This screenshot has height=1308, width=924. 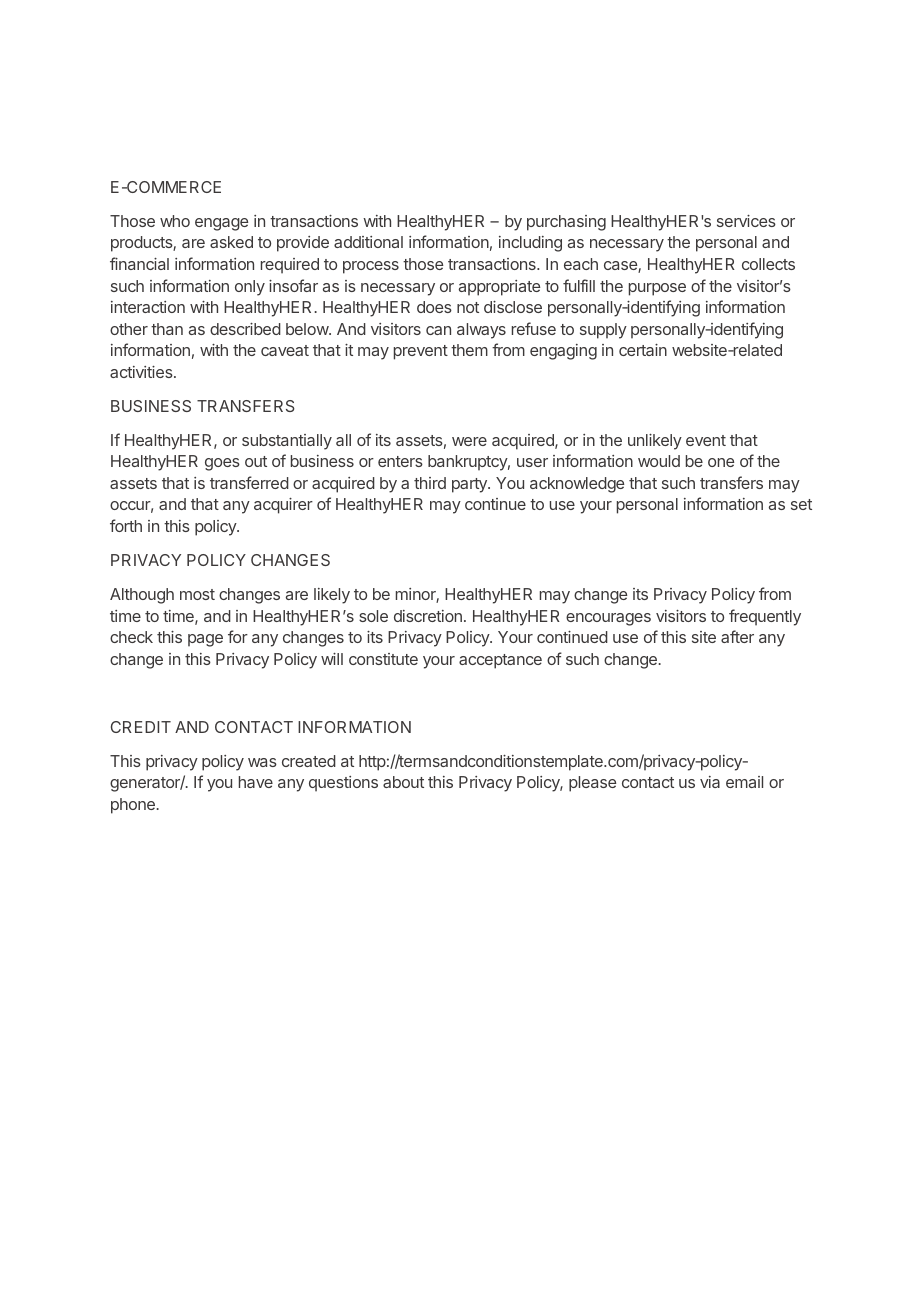 What do you see at coordinates (256, 782) in the screenshot?
I see `have` at bounding box center [256, 782].
